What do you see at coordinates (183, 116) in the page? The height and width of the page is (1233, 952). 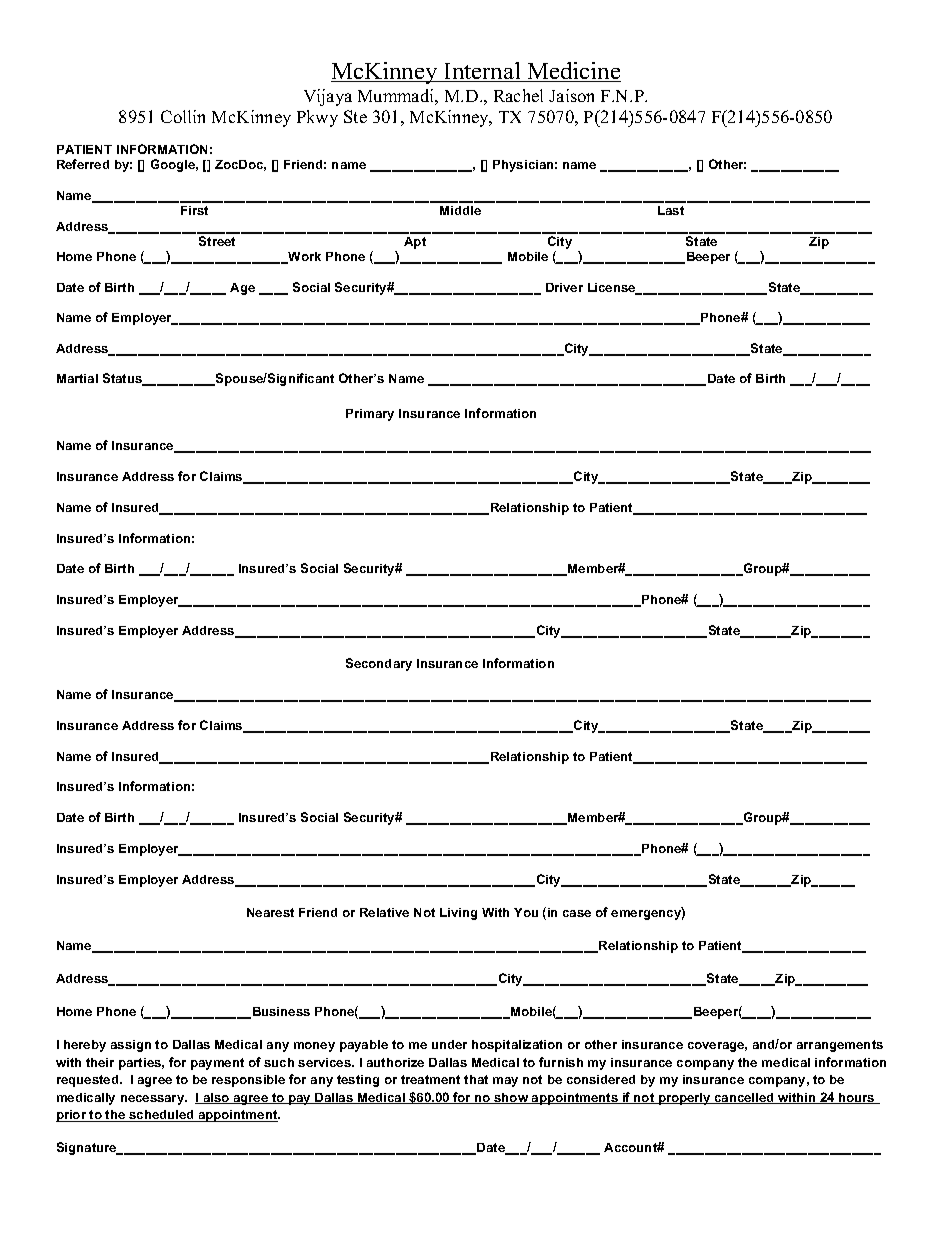 I see `Collin` at bounding box center [183, 116].
